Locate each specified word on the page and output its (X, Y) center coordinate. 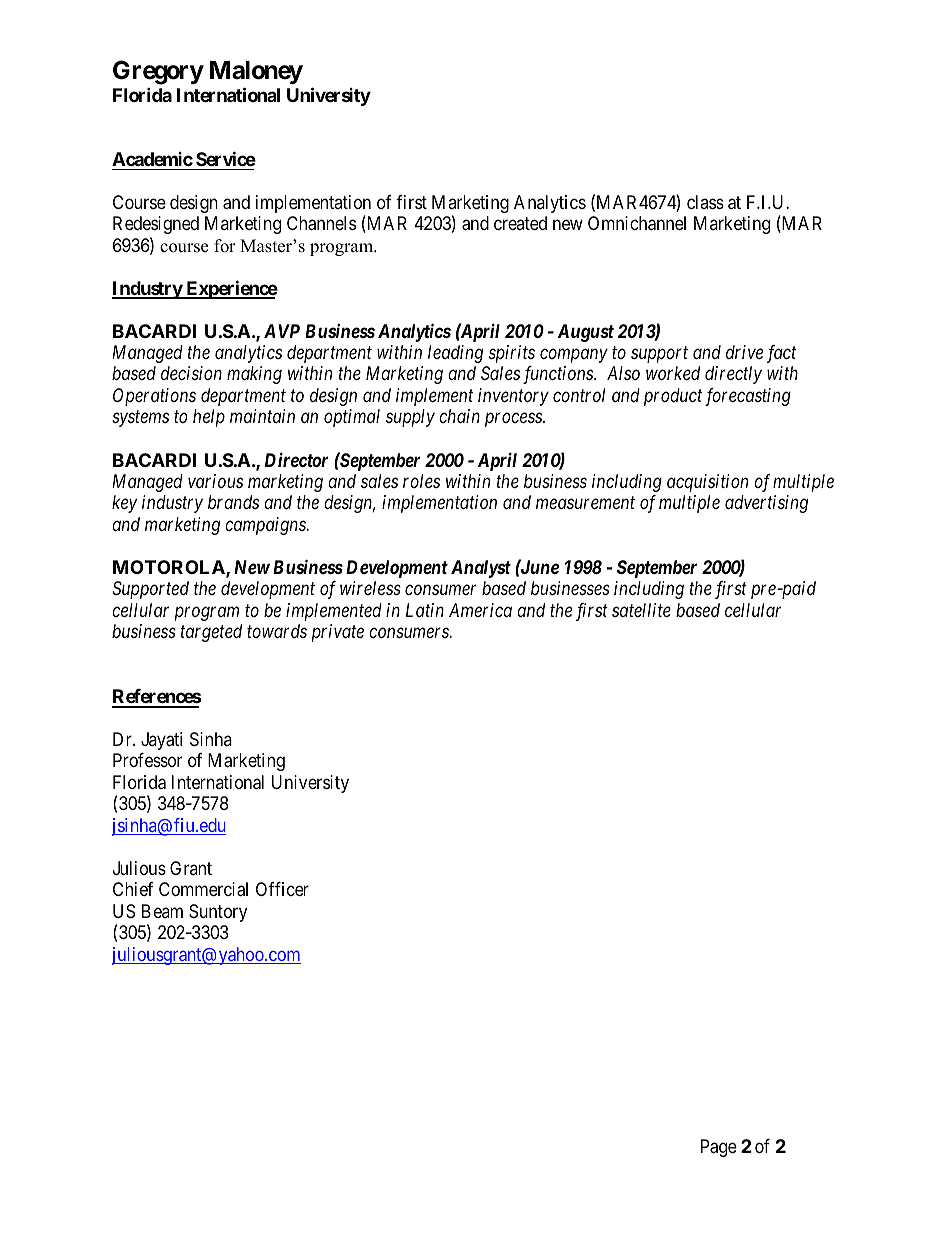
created (520, 223)
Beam (162, 911)
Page (719, 1148)
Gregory (158, 72)
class (705, 202)
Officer (282, 889)
